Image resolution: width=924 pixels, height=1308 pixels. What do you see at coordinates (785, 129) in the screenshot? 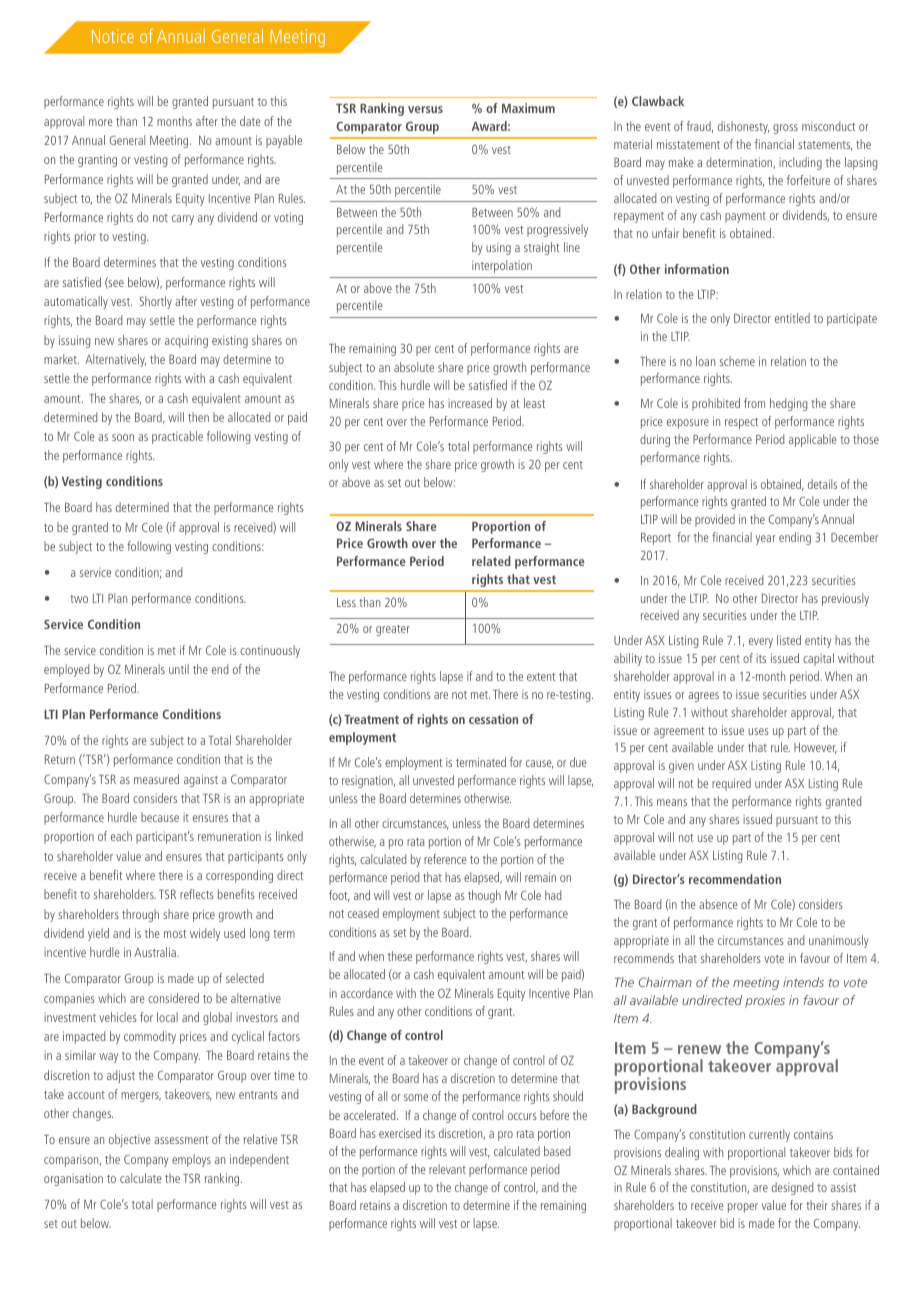
I see `gross` at bounding box center [785, 129].
